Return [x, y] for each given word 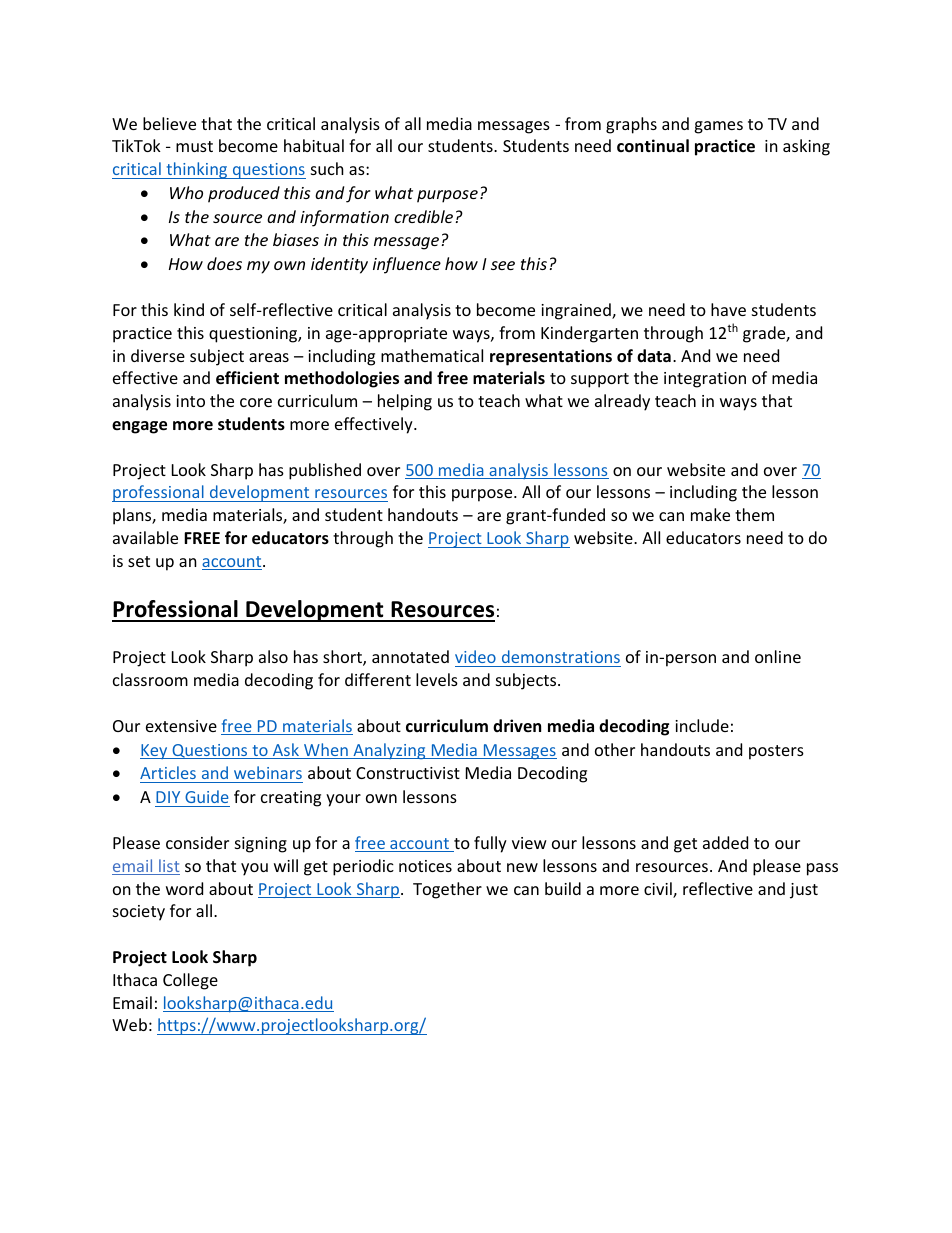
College [190, 981]
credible [425, 216]
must [194, 146]
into [190, 401]
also [273, 656]
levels [437, 679]
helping [405, 402]
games [718, 127]
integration [705, 380]
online [778, 656]
